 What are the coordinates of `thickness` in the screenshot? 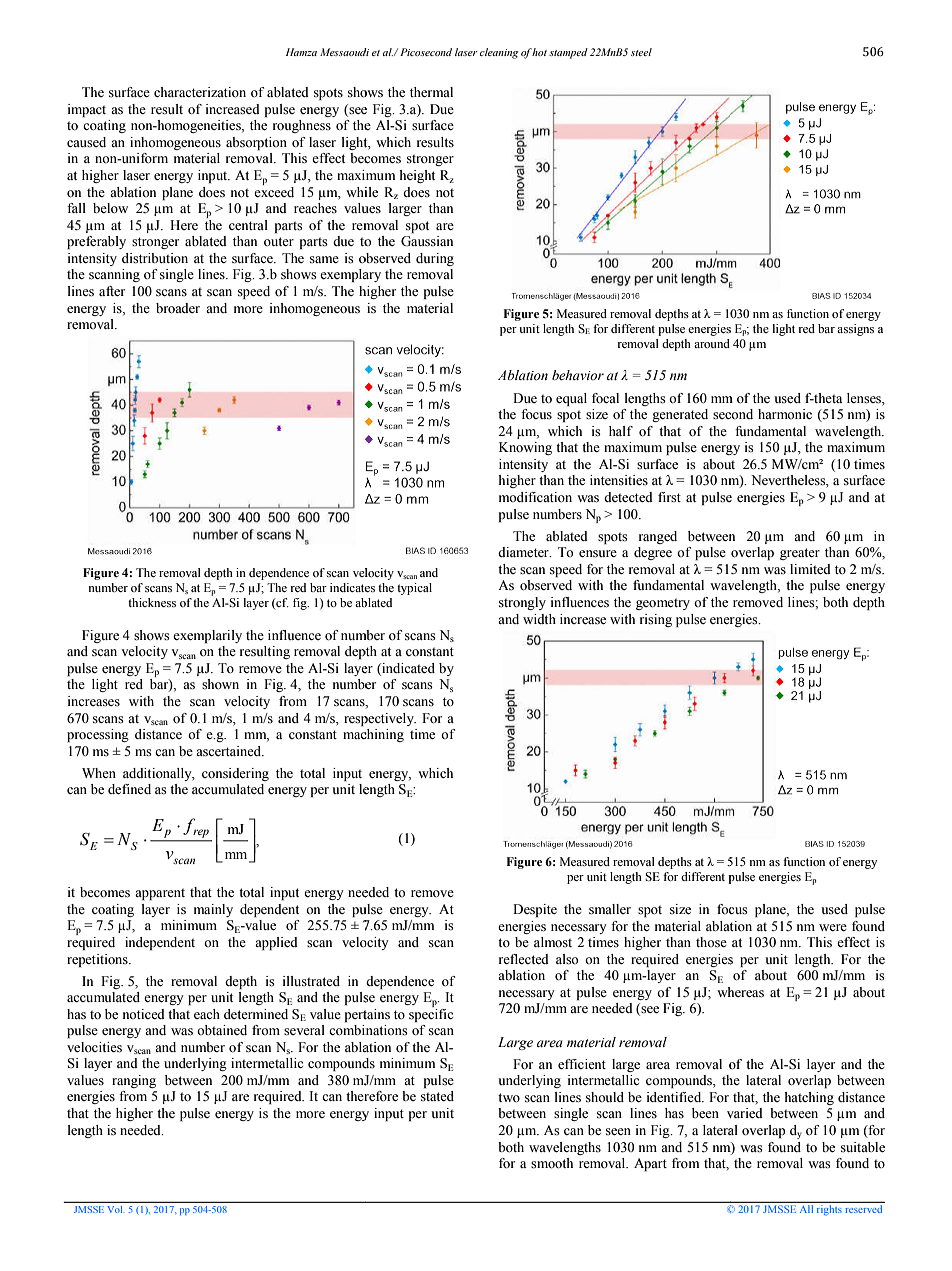 It's located at (152, 602).
